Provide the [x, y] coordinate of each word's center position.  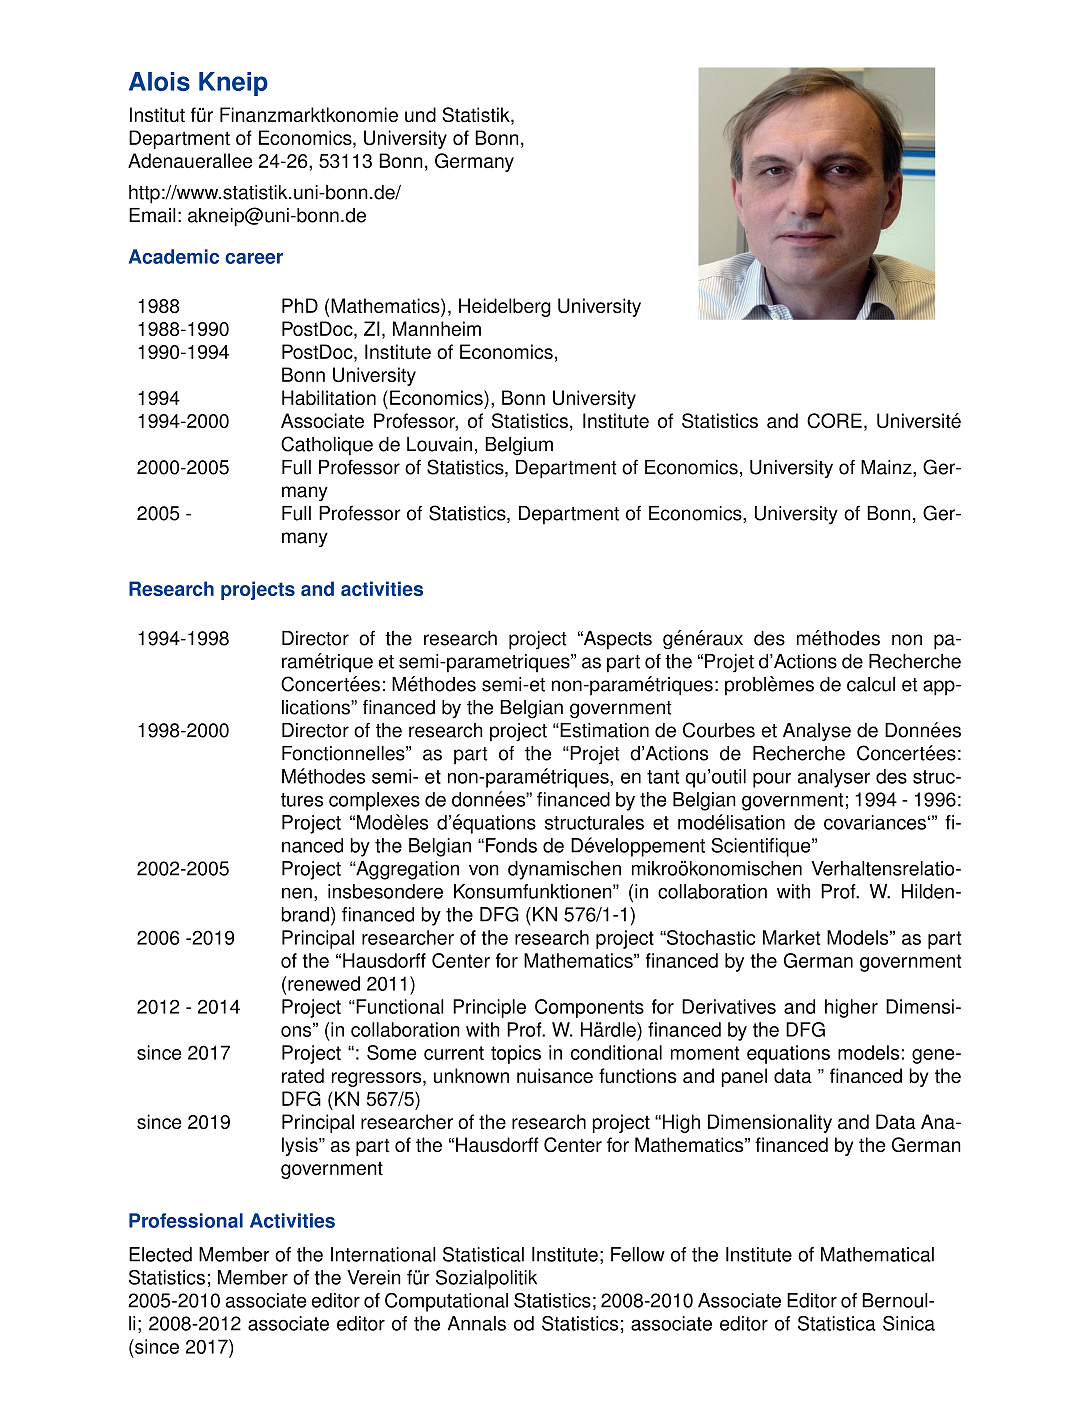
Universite [919, 420]
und [420, 114]
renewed [324, 983]
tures [302, 800]
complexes [374, 801]
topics [516, 1054]
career [254, 258]
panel [744, 1077]
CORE [834, 420]
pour [772, 780]
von [484, 870]
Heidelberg [505, 307]
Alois [159, 81]
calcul [871, 684]
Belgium [519, 446]
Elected [160, 1254]
